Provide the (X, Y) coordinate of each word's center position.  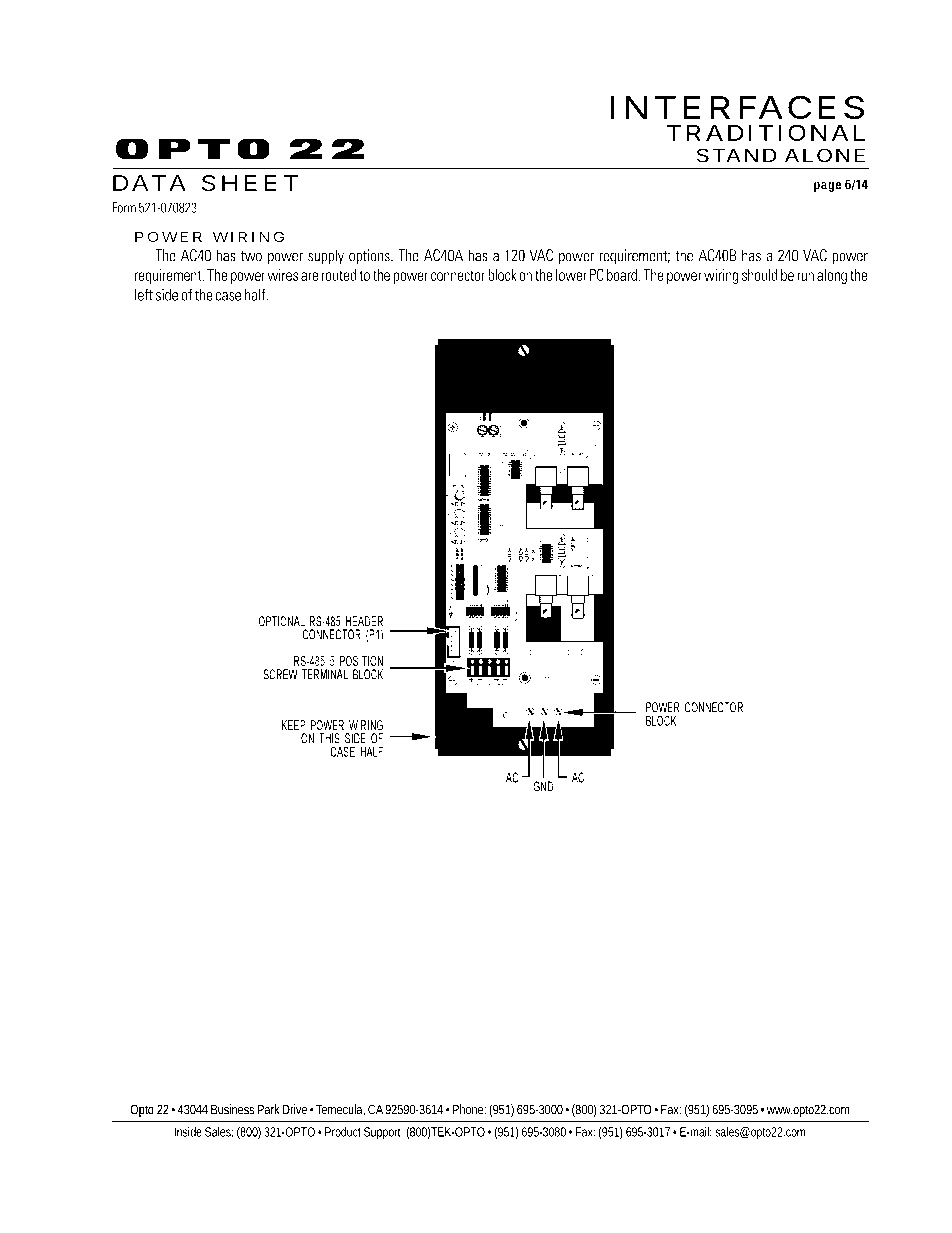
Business (232, 1109)
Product (343, 1132)
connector (458, 275)
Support (383, 1133)
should (760, 275)
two (251, 256)
